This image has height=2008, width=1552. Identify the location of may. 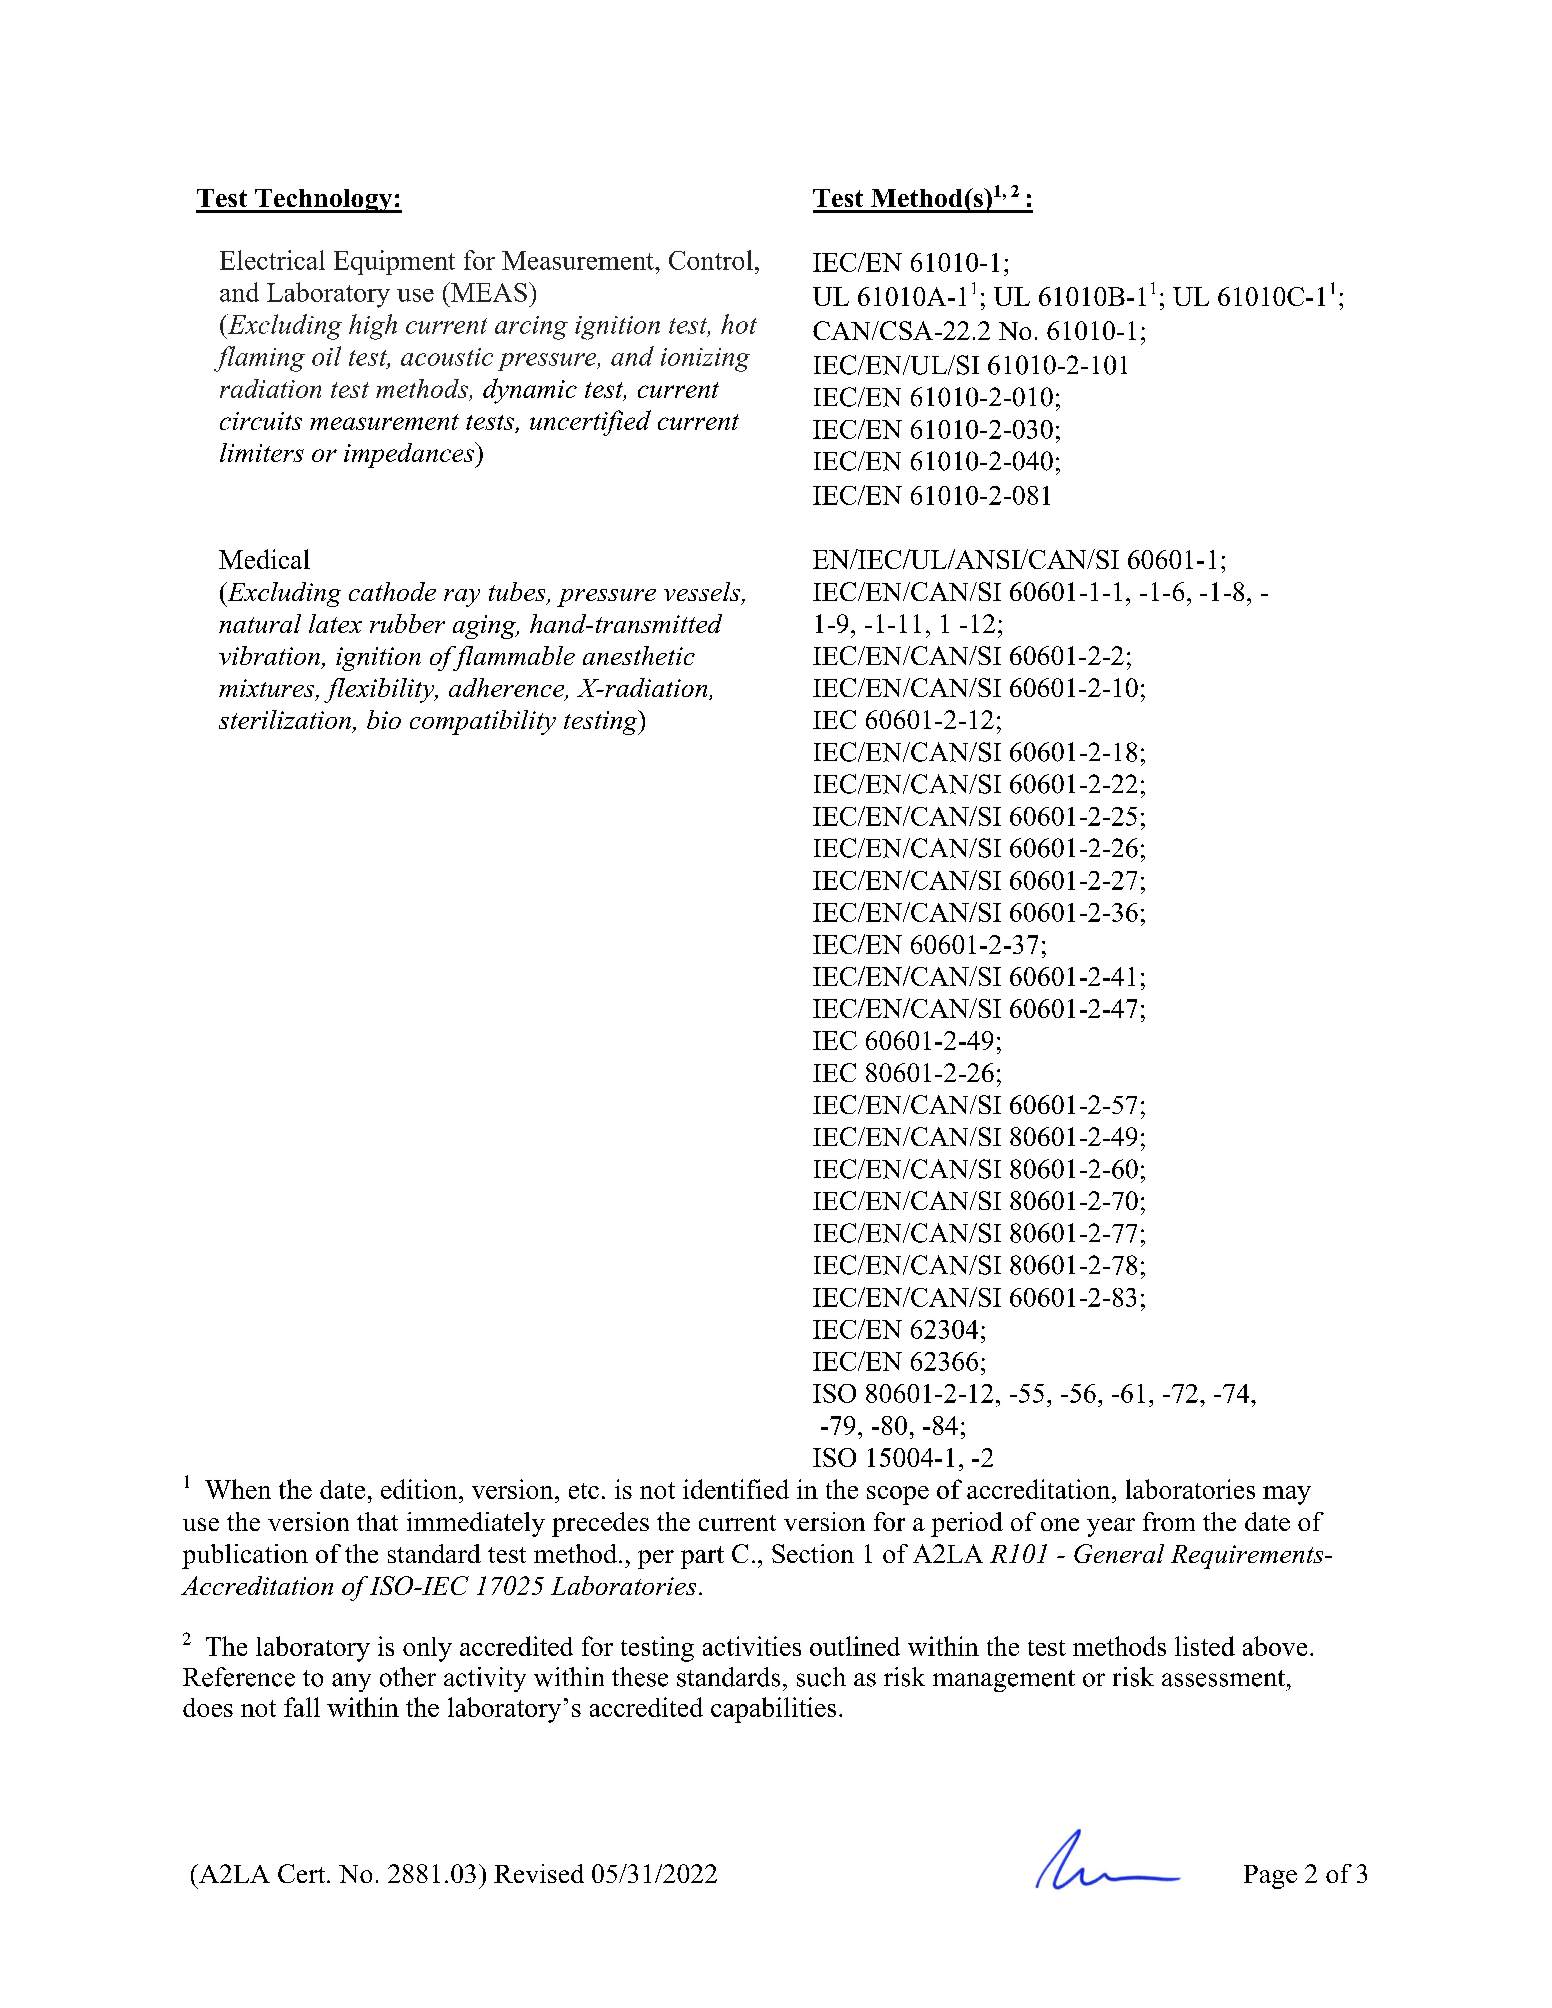
(1287, 1495).
